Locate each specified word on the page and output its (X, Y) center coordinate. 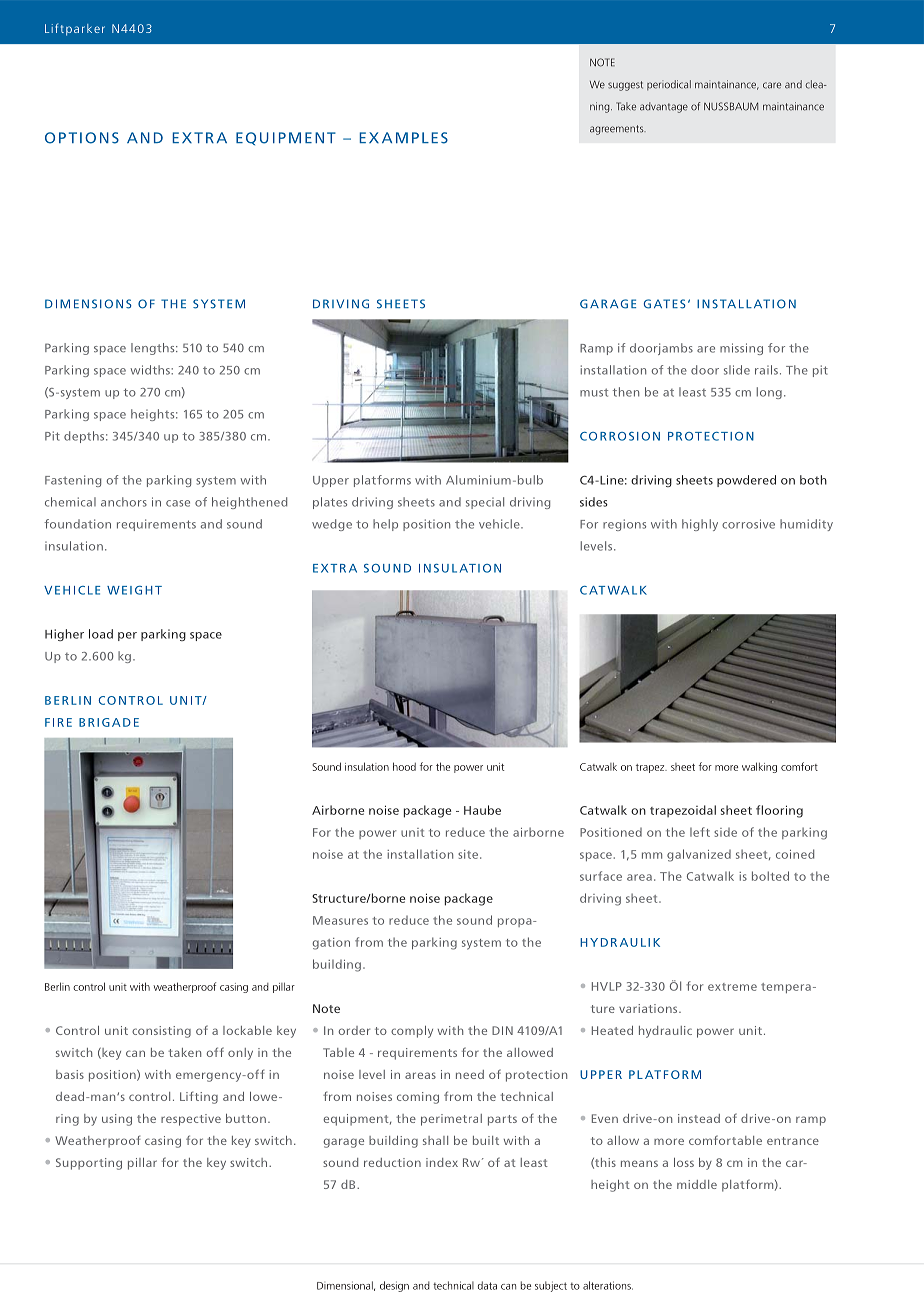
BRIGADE (109, 722)
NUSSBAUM (731, 106)
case (178, 503)
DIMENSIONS (88, 304)
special (485, 503)
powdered (746, 481)
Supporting (89, 1164)
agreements (618, 130)
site (469, 854)
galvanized (699, 855)
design (394, 1286)
